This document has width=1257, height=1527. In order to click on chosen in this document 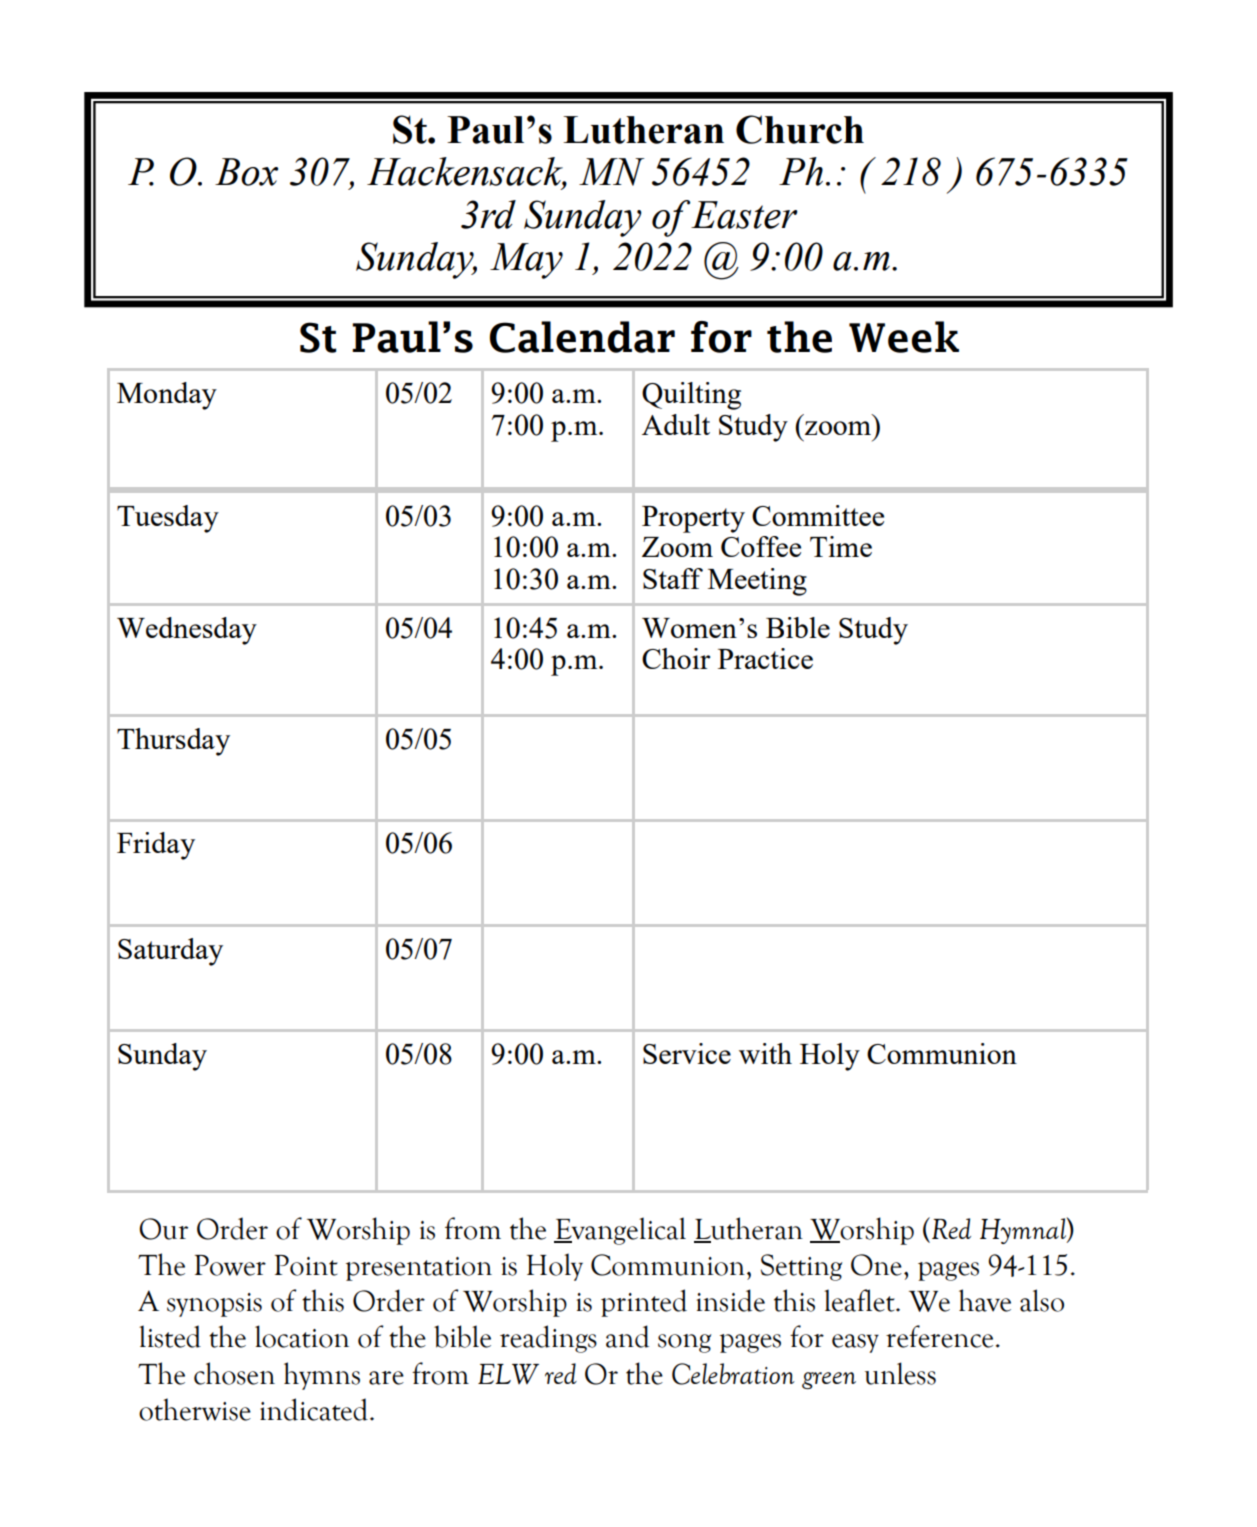, I will do `click(234, 1373)`.
